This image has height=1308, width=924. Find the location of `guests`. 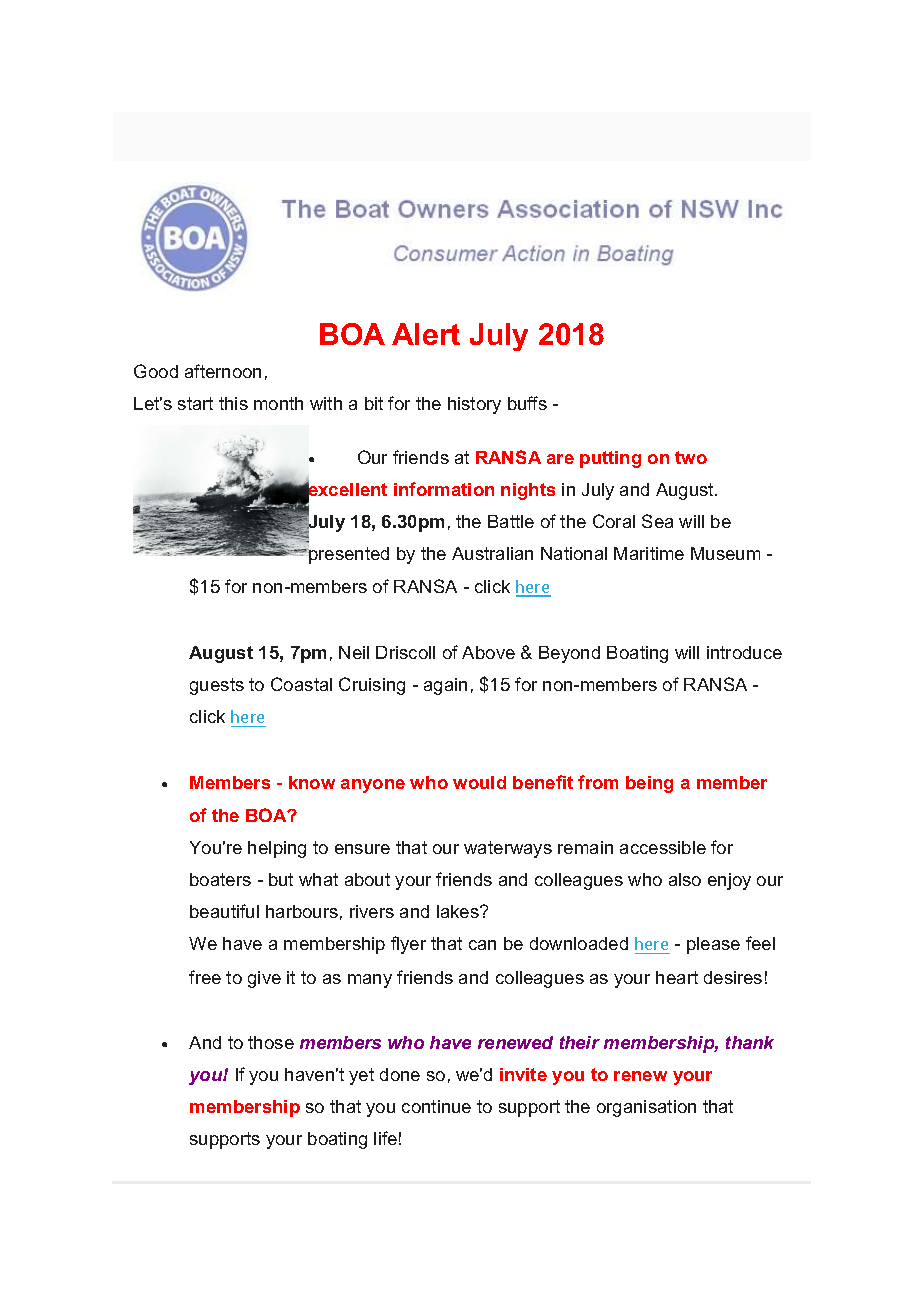

guests is located at coordinates (217, 686).
